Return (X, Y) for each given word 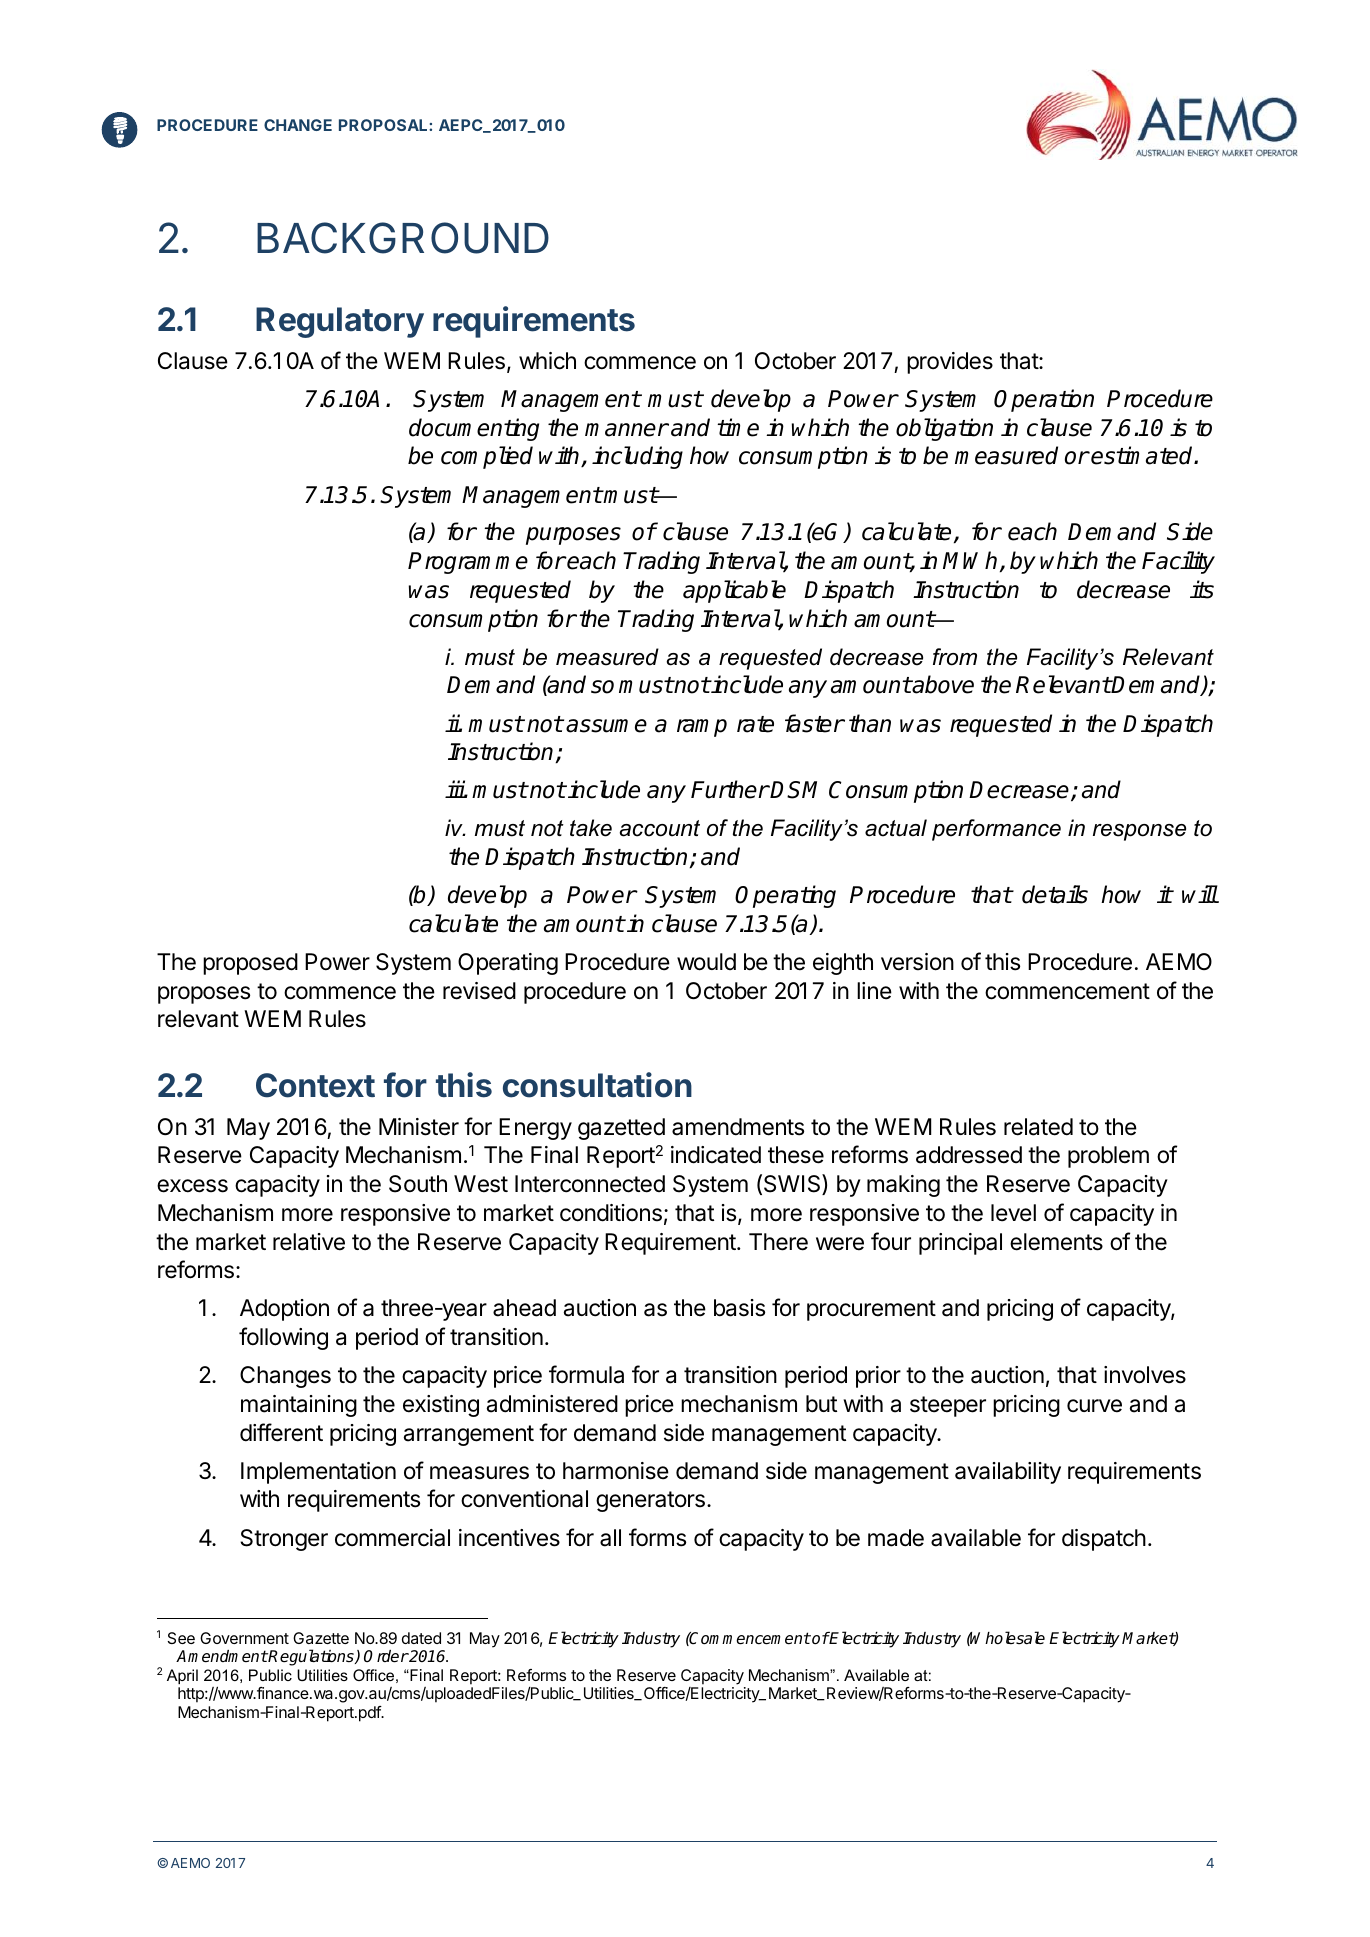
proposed (250, 964)
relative (309, 1242)
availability (1008, 1473)
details (1055, 894)
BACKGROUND (403, 238)
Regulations (311, 1657)
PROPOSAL (384, 125)
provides (950, 363)
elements (1056, 1242)
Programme (468, 563)
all (610, 1538)
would (706, 962)
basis (739, 1308)
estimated (1143, 455)
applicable (734, 591)
